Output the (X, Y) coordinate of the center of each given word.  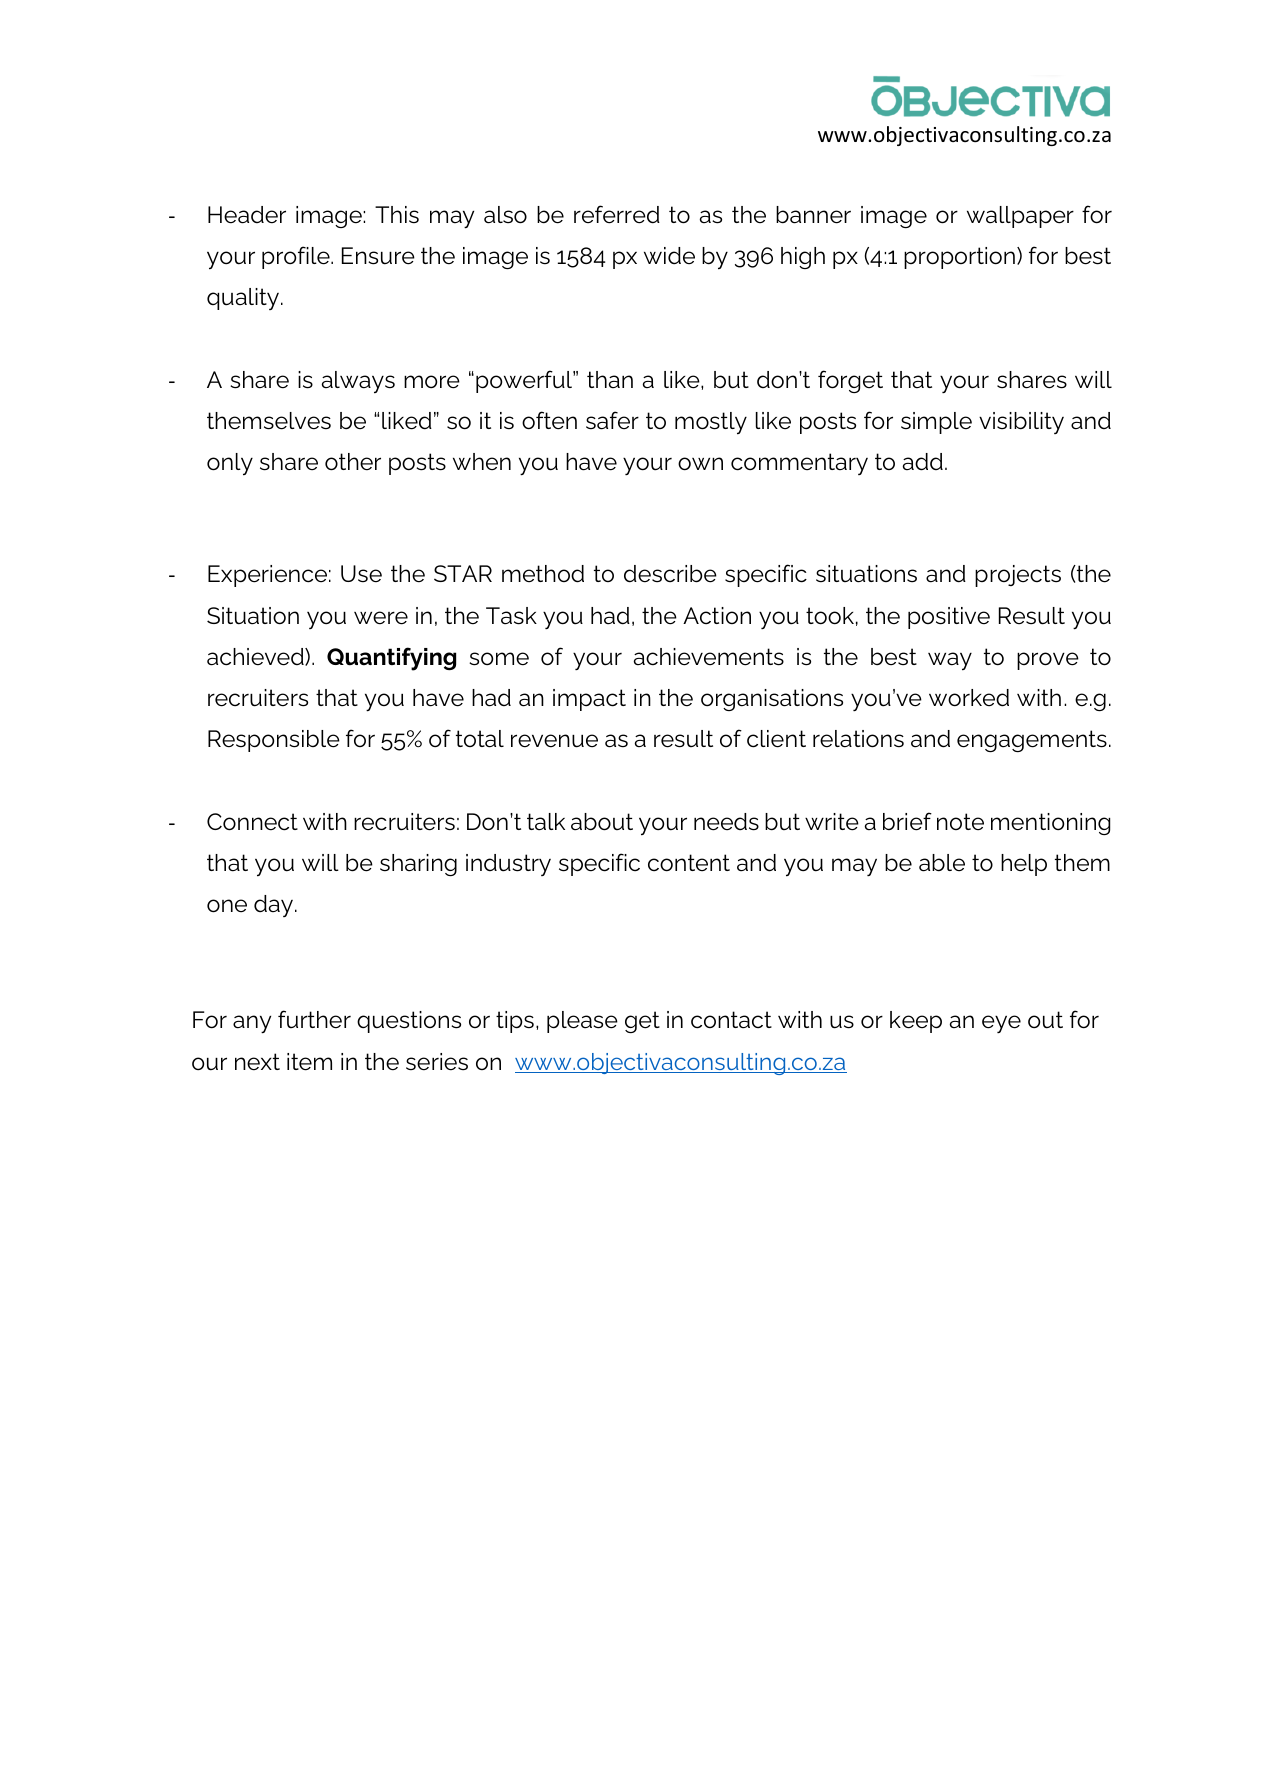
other (353, 462)
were (381, 618)
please (582, 1022)
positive (949, 618)
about (602, 822)
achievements (709, 657)
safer (612, 420)
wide (669, 256)
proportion (959, 258)
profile (297, 257)
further (314, 1019)
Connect (252, 822)
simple (936, 423)
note (960, 822)
